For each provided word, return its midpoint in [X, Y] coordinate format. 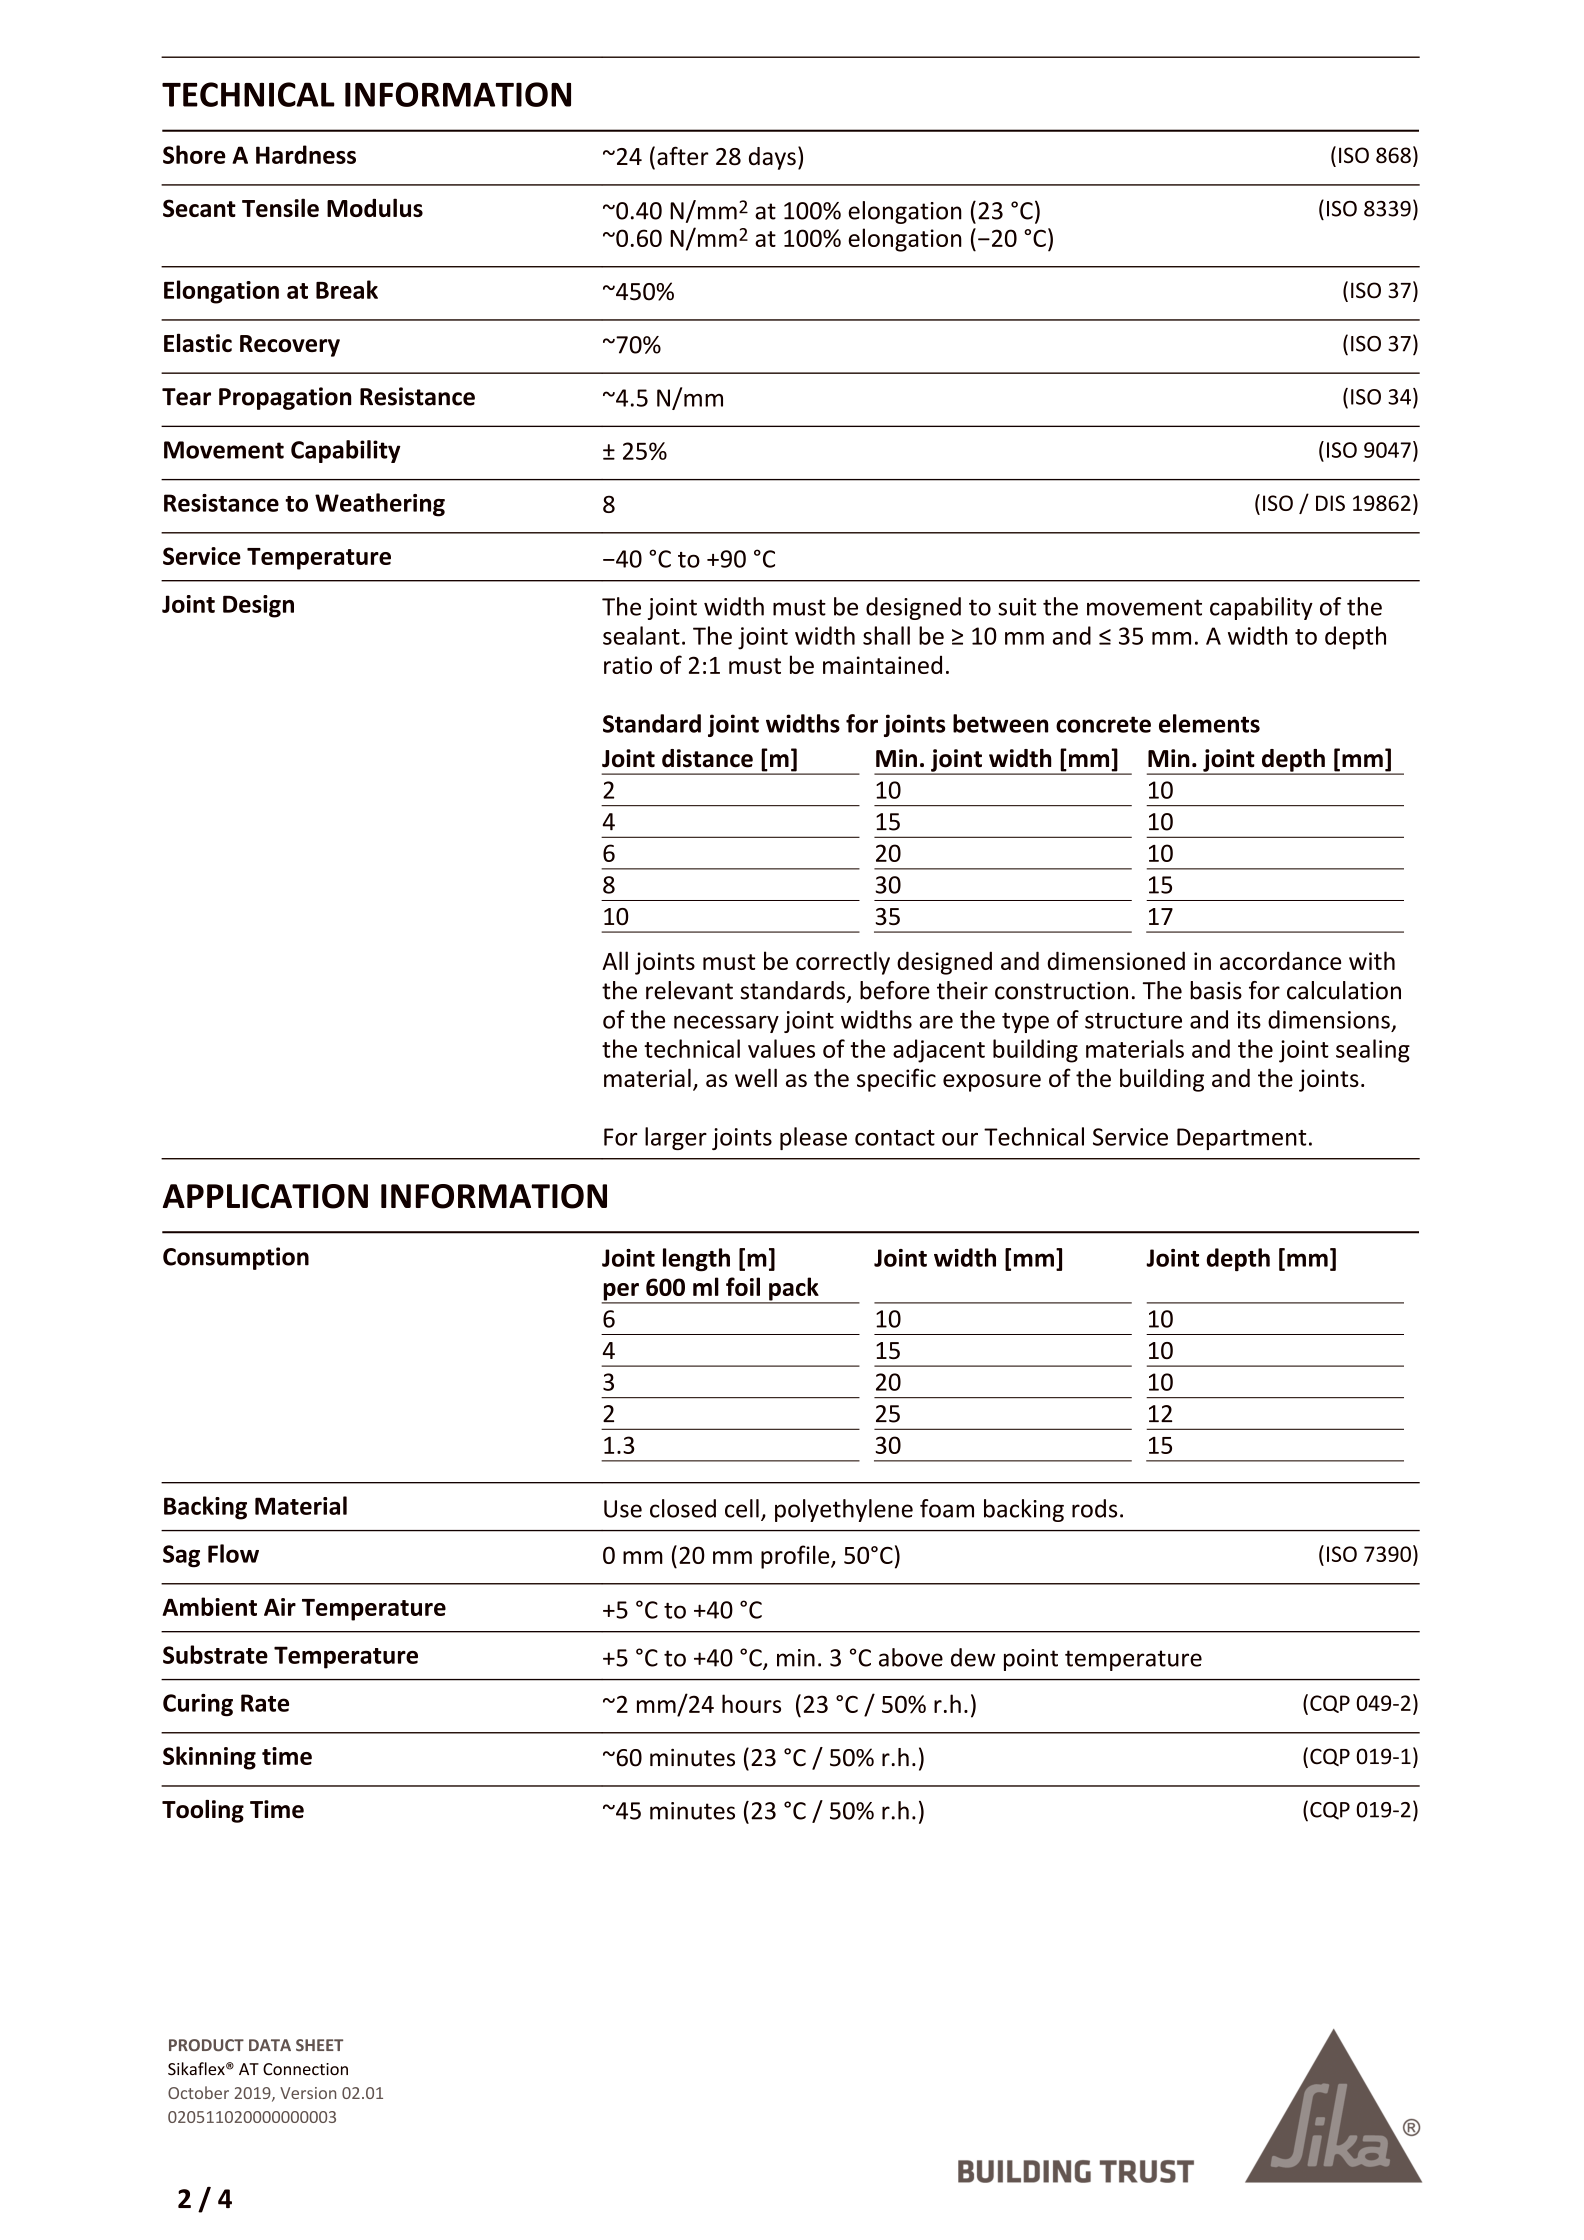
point [1031, 1660]
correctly [843, 963]
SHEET [319, 2045]
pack [794, 1290]
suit [1017, 607]
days [772, 158]
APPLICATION [265, 1196]
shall [886, 635]
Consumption [236, 1258]
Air [280, 1607]
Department [1241, 1139]
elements [1209, 723]
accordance [1280, 960]
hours [751, 1703]
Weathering [380, 505]
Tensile [280, 207]
